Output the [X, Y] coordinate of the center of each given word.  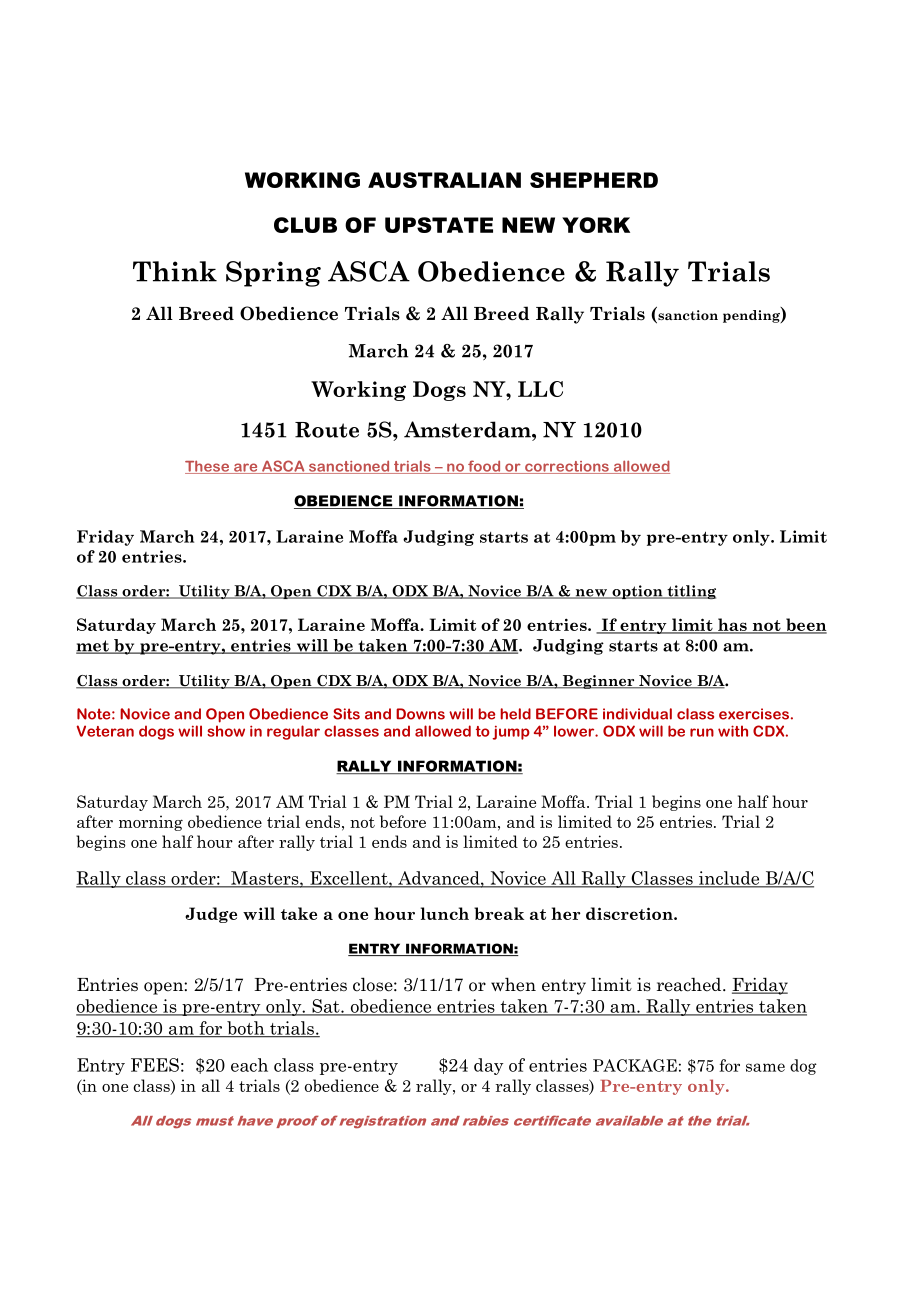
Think [175, 271]
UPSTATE [439, 225]
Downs [420, 714]
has [732, 626]
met [93, 647]
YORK [596, 225]
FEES [155, 1065]
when [513, 984]
